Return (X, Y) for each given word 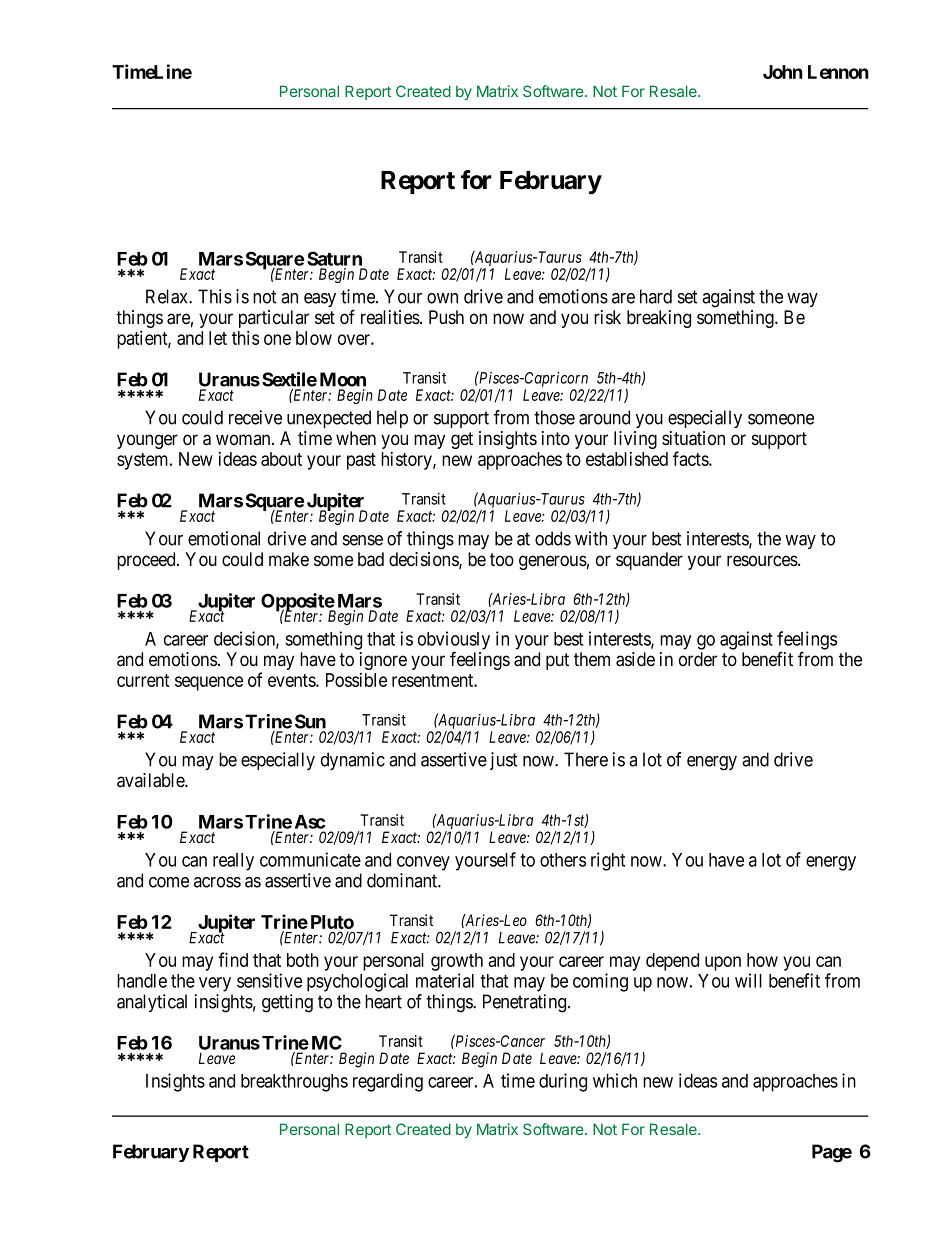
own (442, 298)
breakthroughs (294, 1083)
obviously (454, 641)
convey (423, 863)
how (762, 960)
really (233, 862)
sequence (209, 683)
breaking (659, 319)
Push (446, 317)
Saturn (334, 258)
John (783, 72)
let (218, 338)
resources (763, 561)
